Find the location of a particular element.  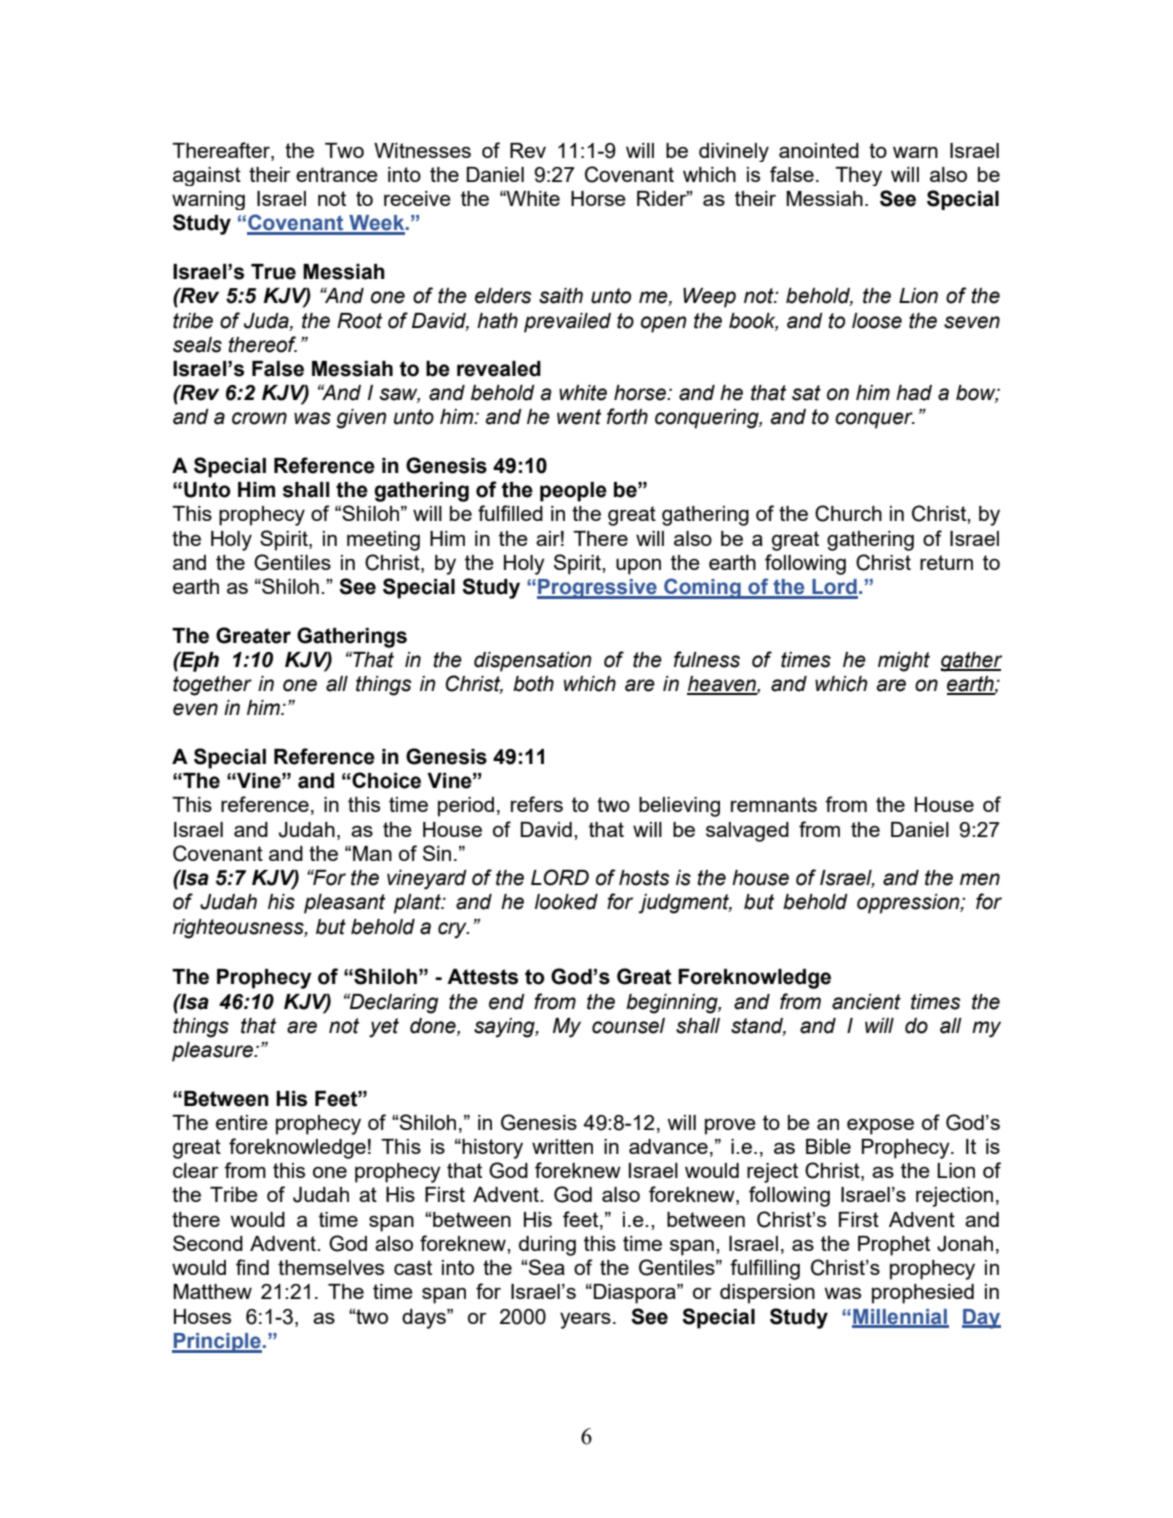

Church is located at coordinates (848, 513).
